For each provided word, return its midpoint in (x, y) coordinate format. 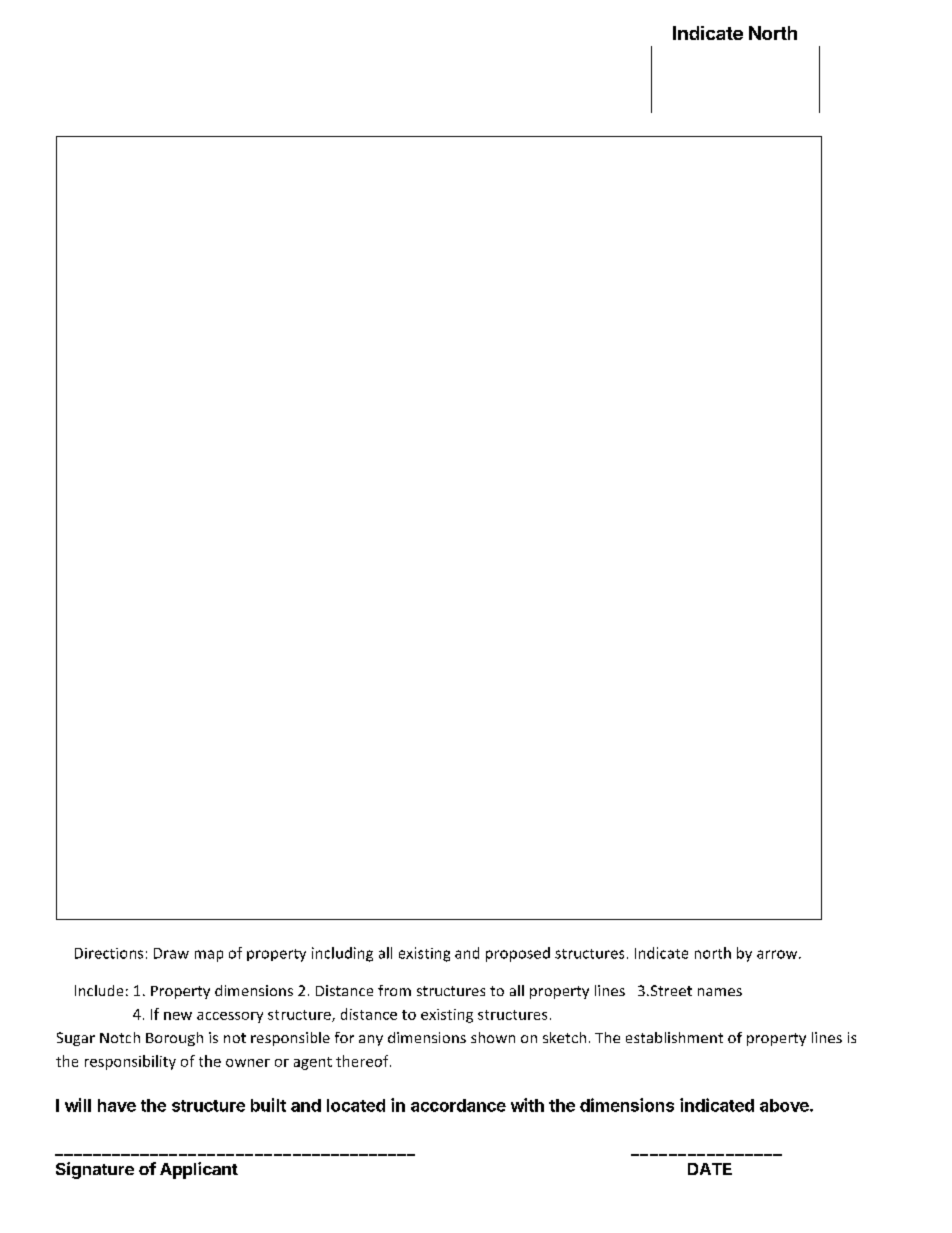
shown (493, 1037)
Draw (171, 953)
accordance (458, 1105)
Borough (174, 1039)
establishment (674, 1037)
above (785, 1105)
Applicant (199, 1170)
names (720, 992)
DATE (710, 1169)
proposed (518, 954)
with (527, 1105)
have (117, 1105)
